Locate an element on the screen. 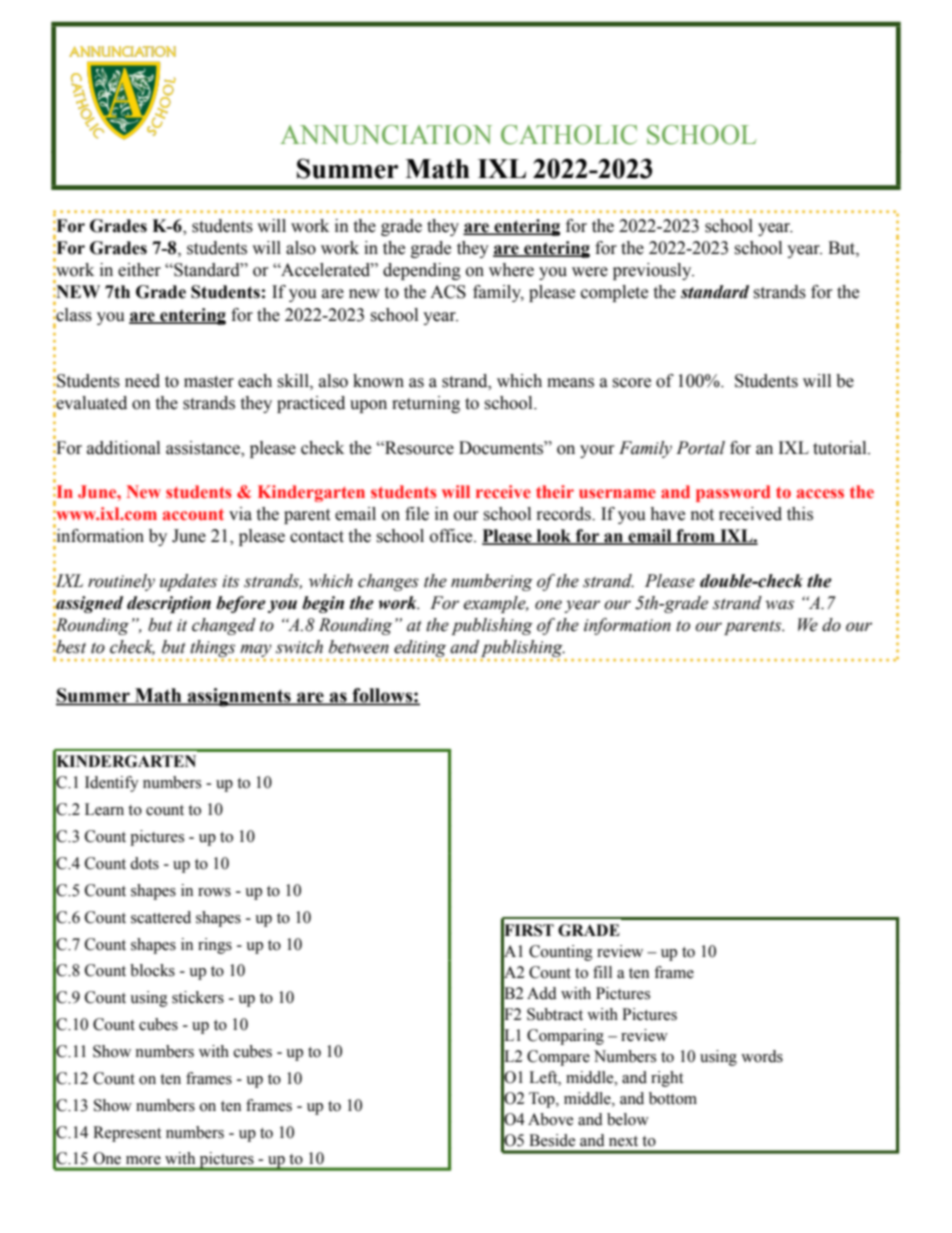 Image resolution: width=952 pixels, height=1233 pixels. CATHOLIC is located at coordinates (569, 135).
